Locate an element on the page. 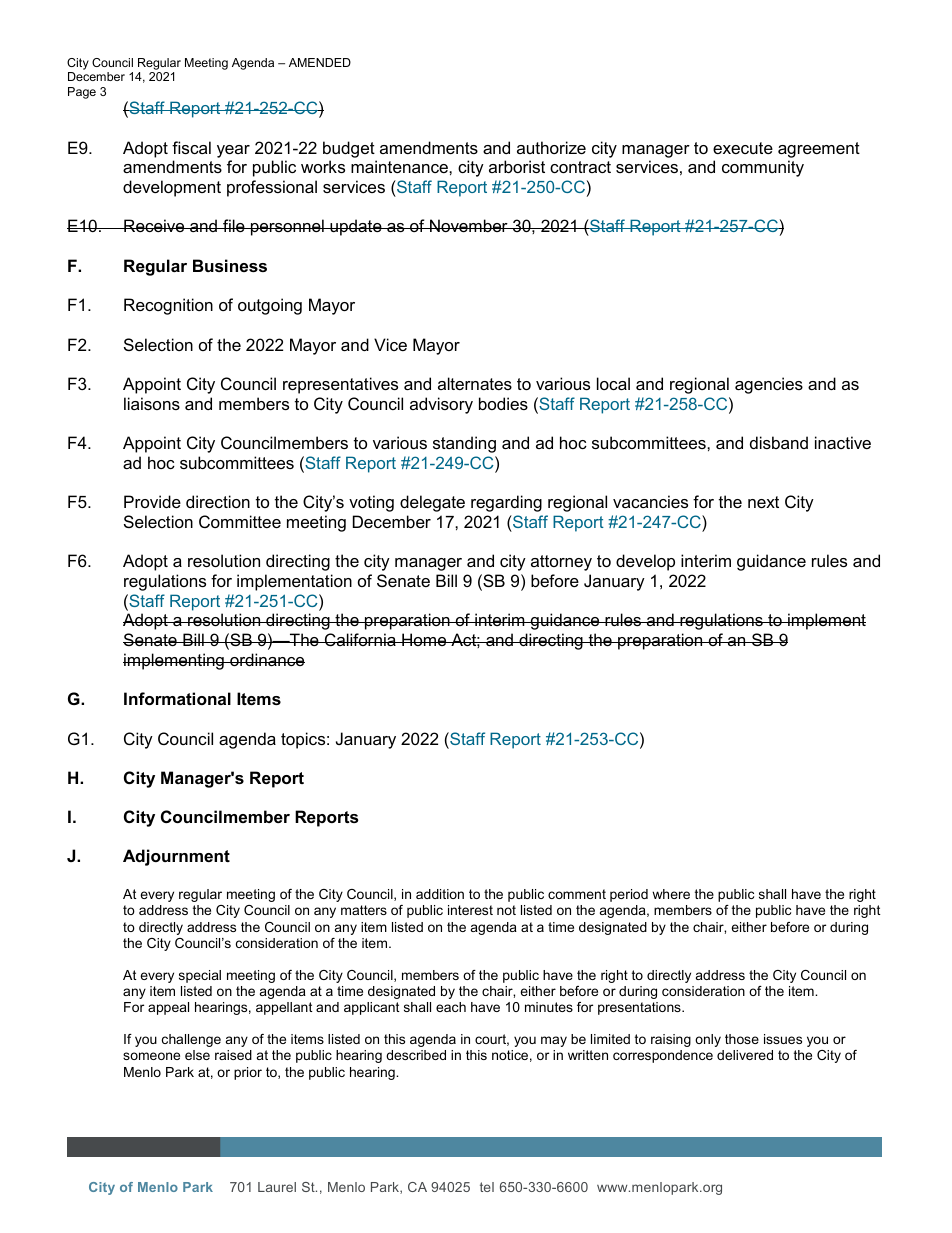 The height and width of the page is (1233, 952). addition is located at coordinates (440, 894).
